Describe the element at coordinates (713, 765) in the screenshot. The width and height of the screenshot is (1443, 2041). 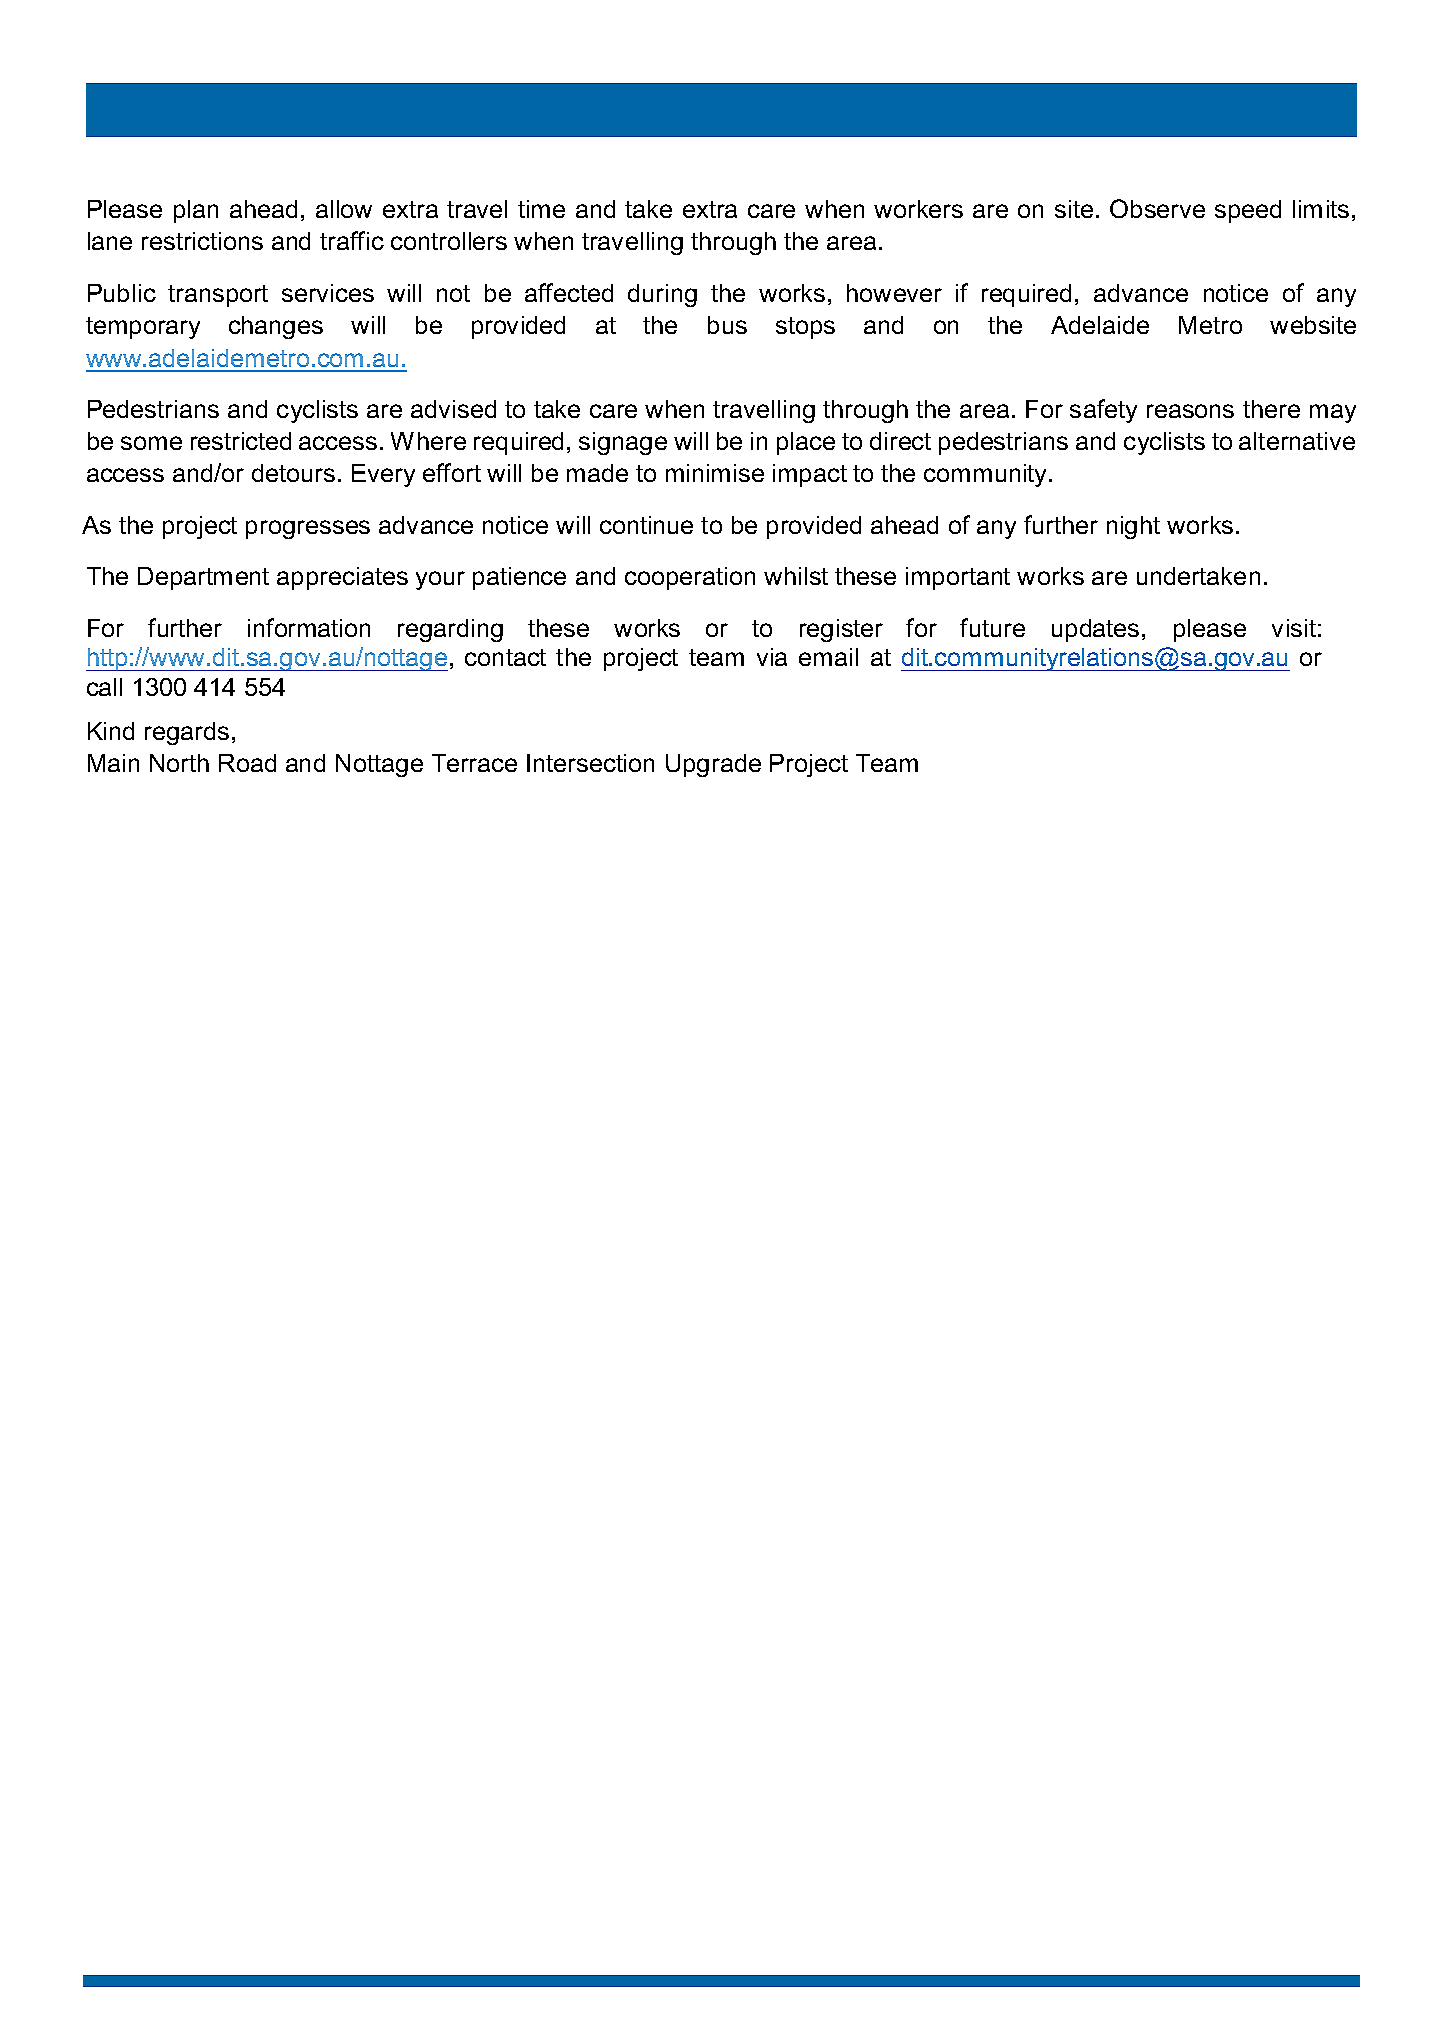
I see `Upgrade` at that location.
